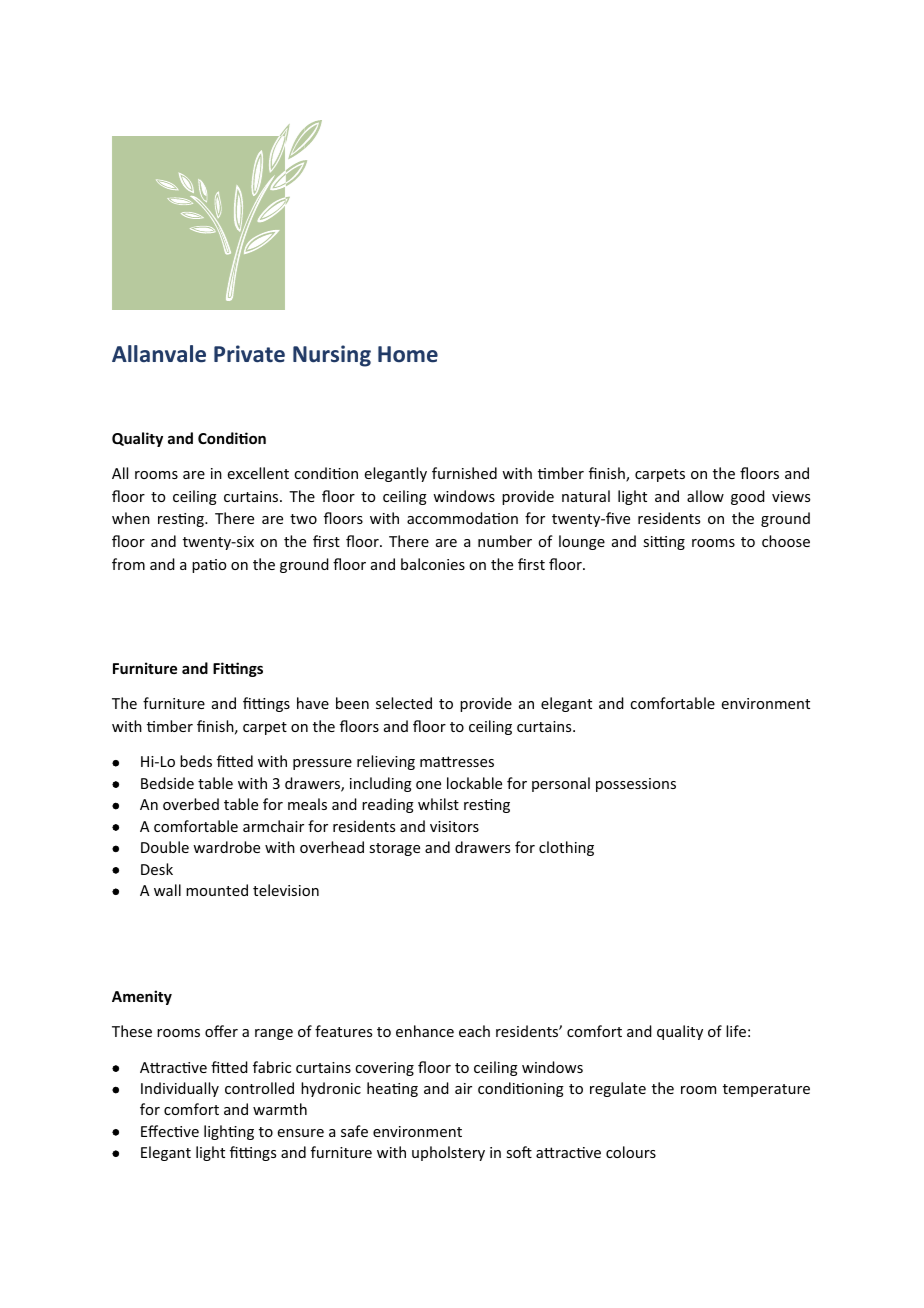  I want to click on sitting, so click(664, 543).
